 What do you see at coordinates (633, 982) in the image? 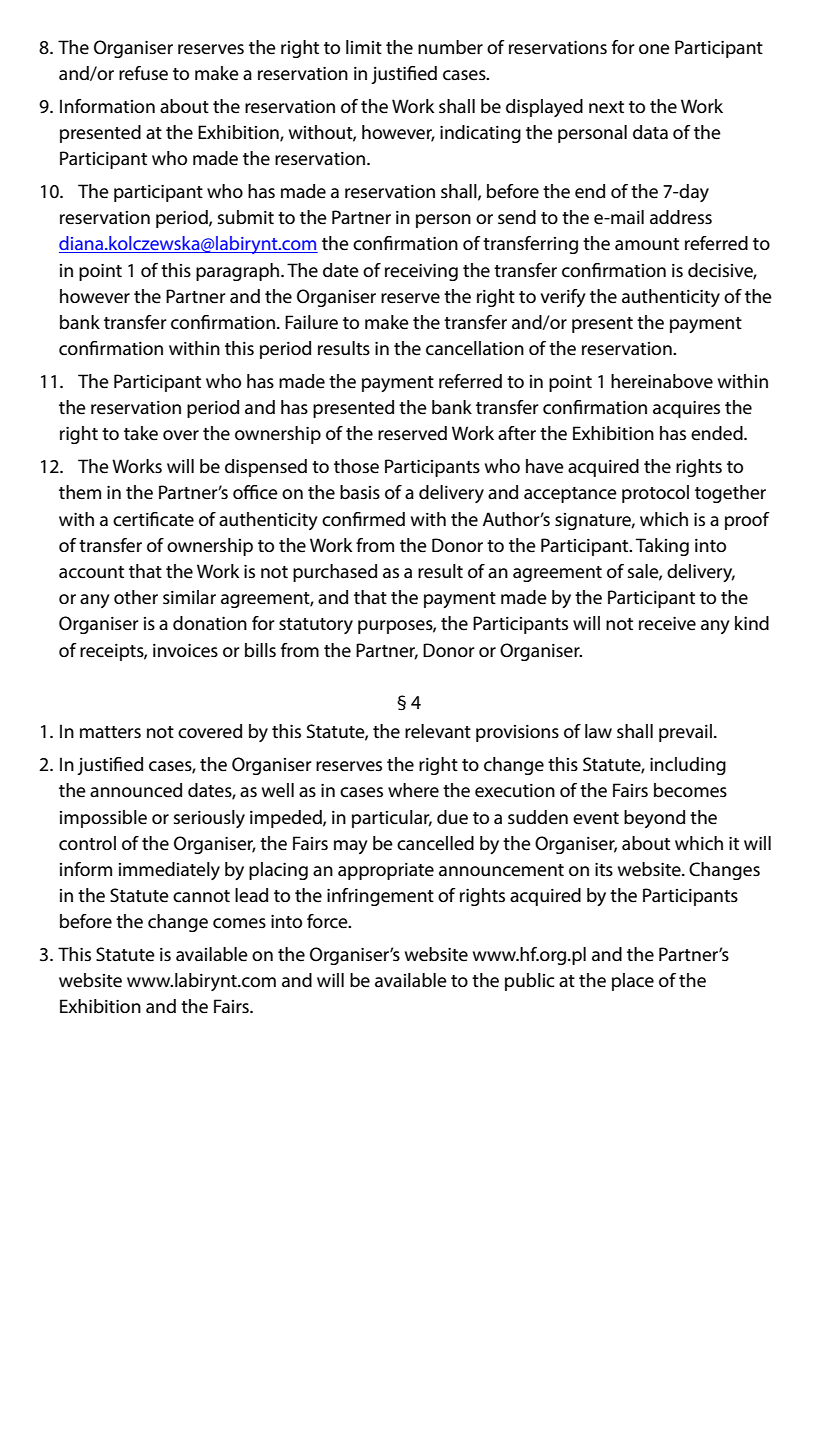
I see `place` at bounding box center [633, 982].
